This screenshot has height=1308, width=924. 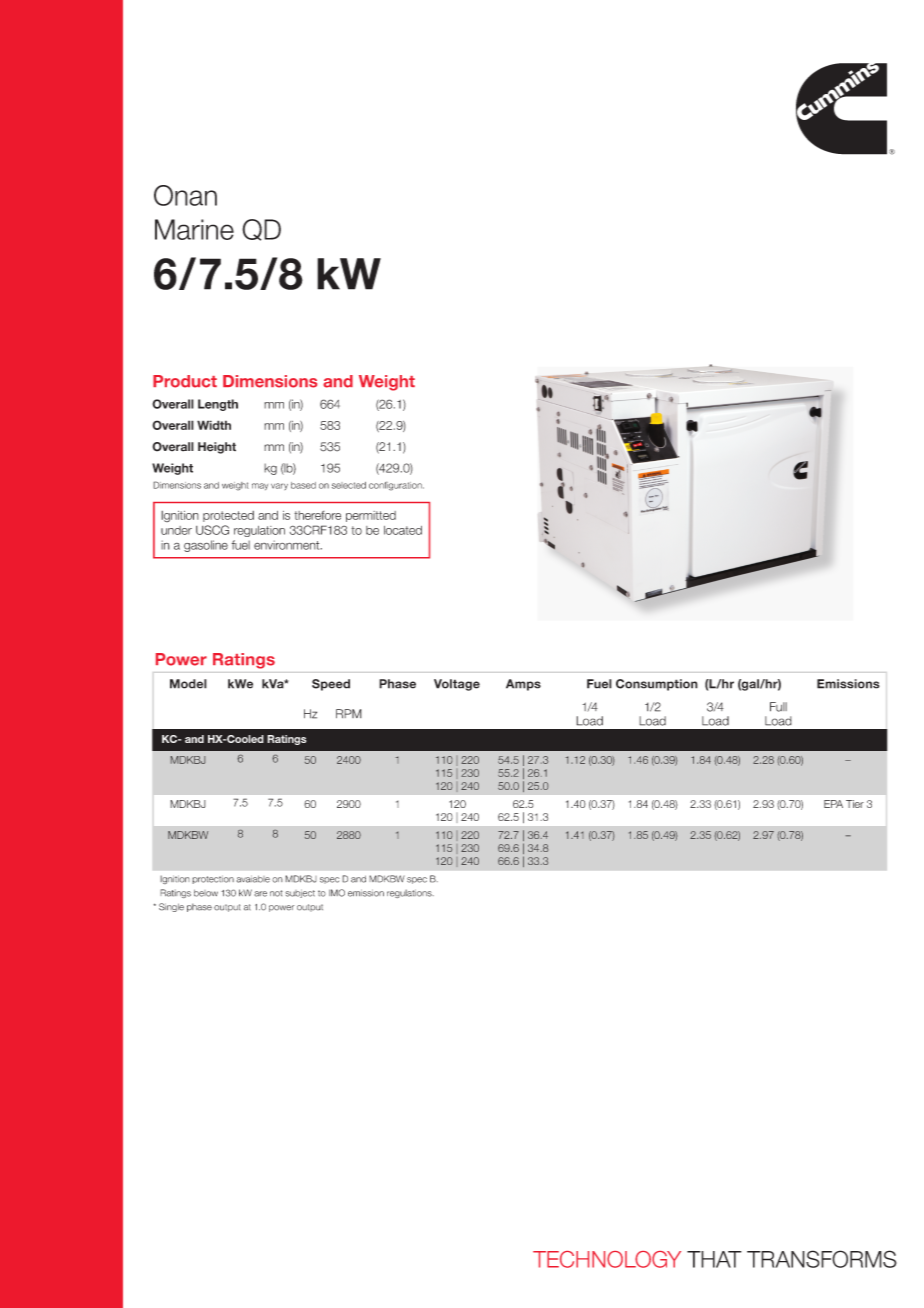 I want to click on Marine, so click(x=194, y=229).
